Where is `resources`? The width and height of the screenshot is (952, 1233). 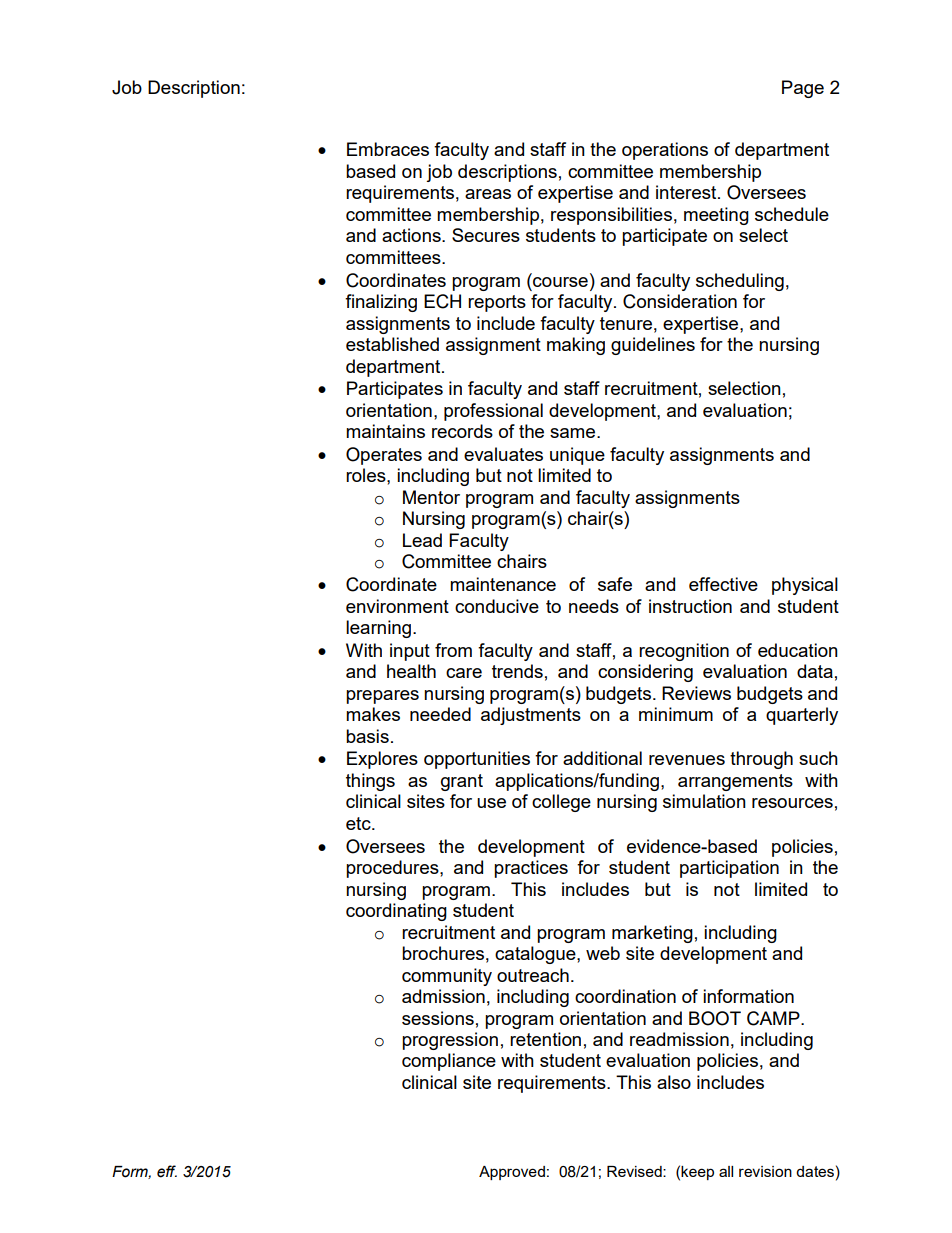
resources is located at coordinates (792, 803).
